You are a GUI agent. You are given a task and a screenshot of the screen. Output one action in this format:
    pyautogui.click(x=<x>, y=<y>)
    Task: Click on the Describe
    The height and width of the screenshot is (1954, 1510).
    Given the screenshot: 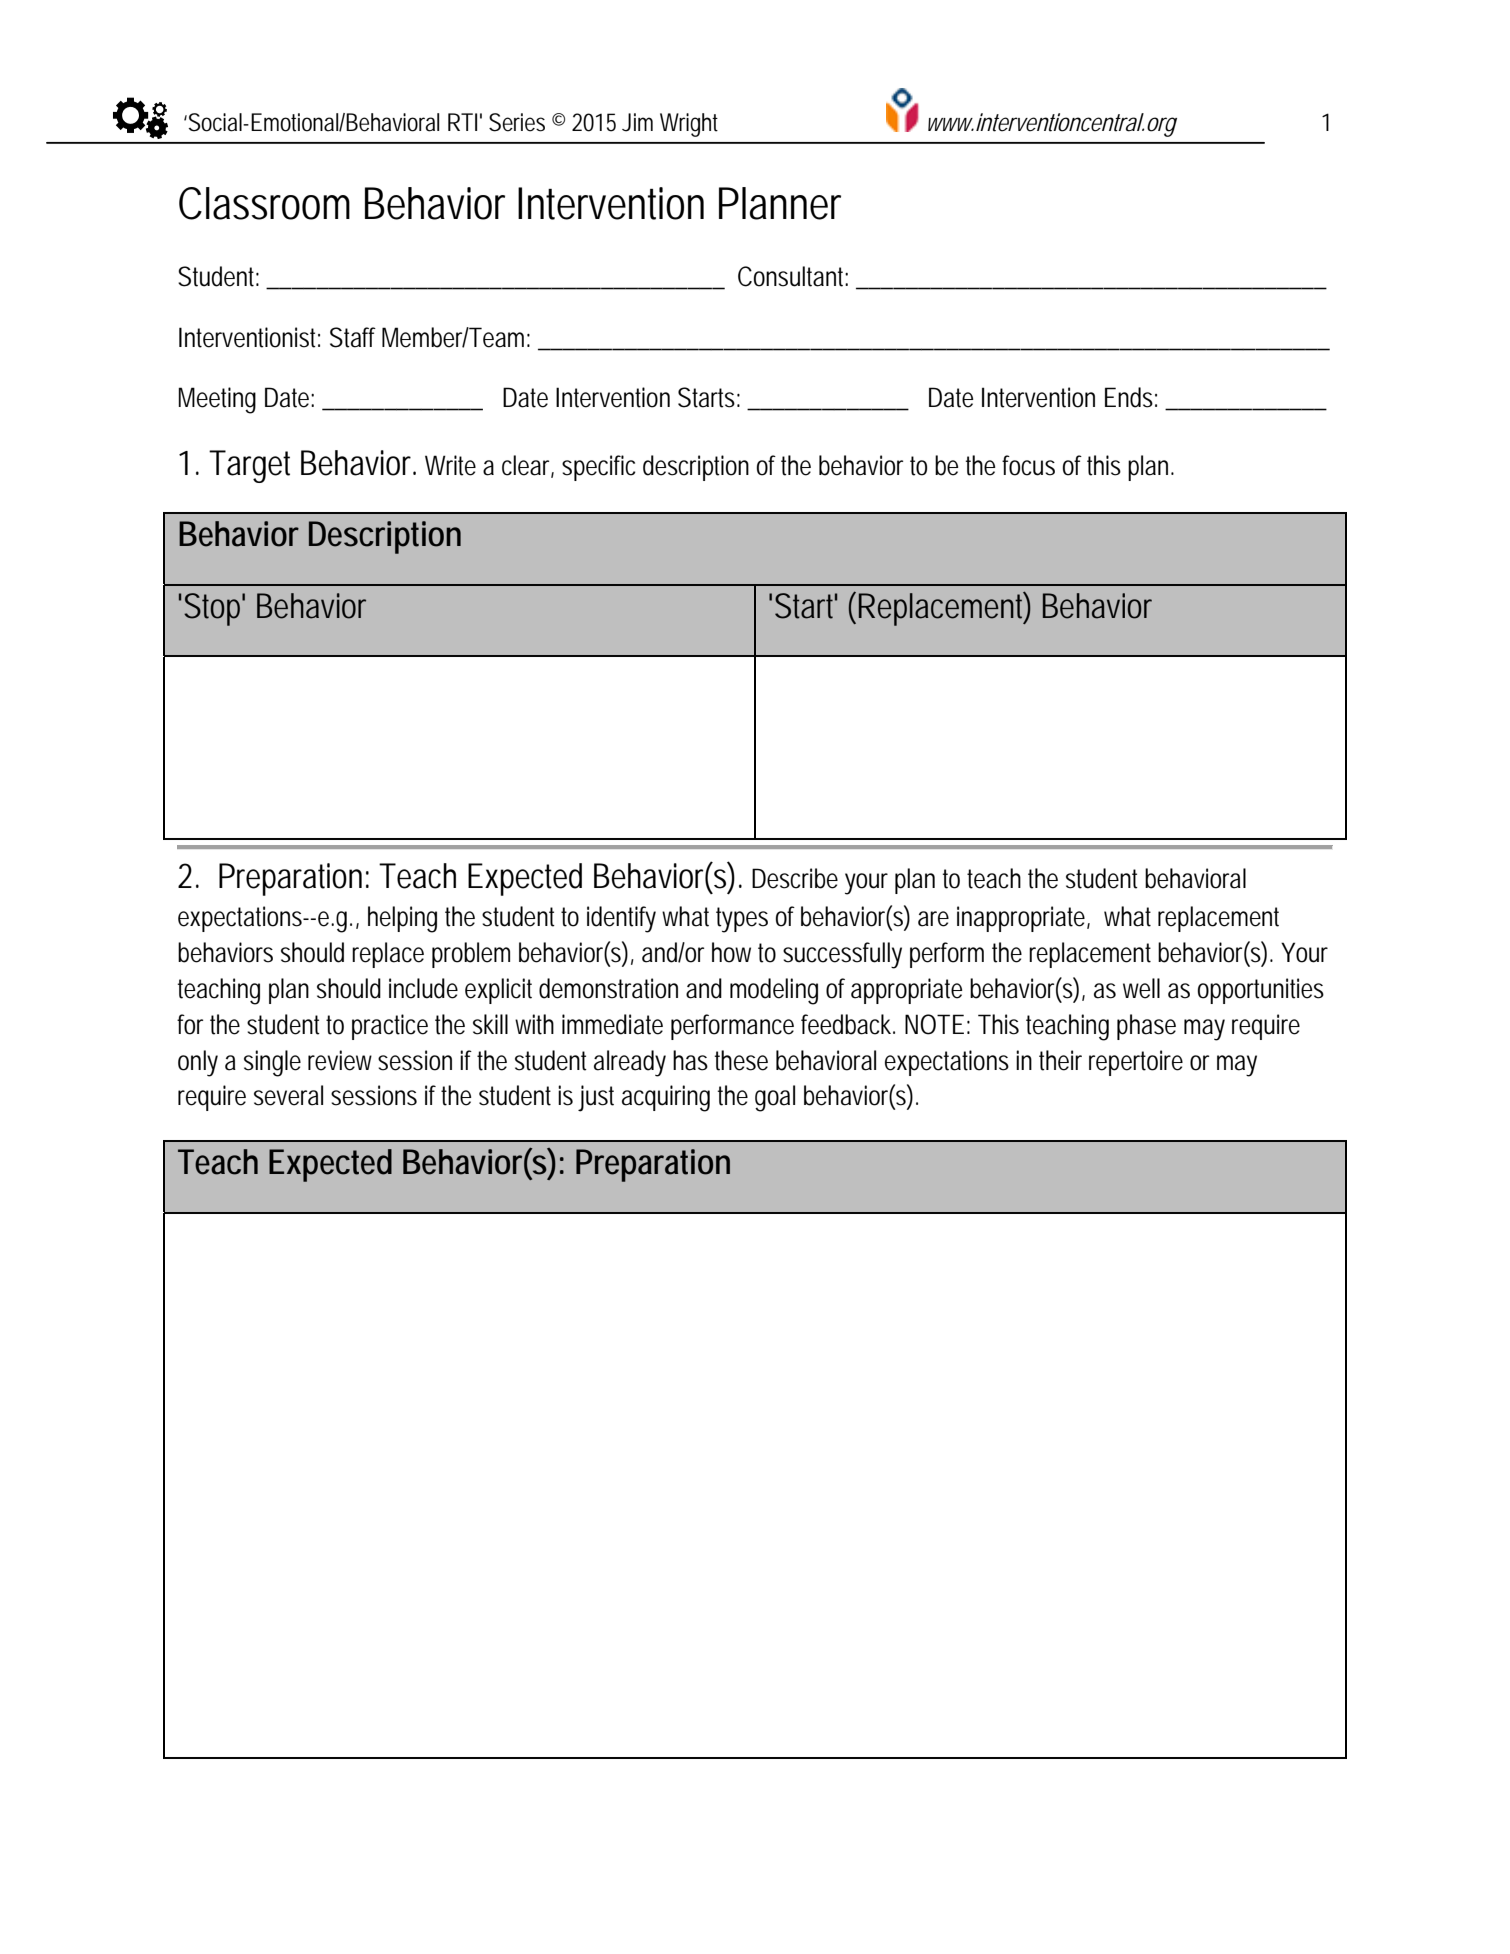 What is the action you would take?
    pyautogui.click(x=795, y=878)
